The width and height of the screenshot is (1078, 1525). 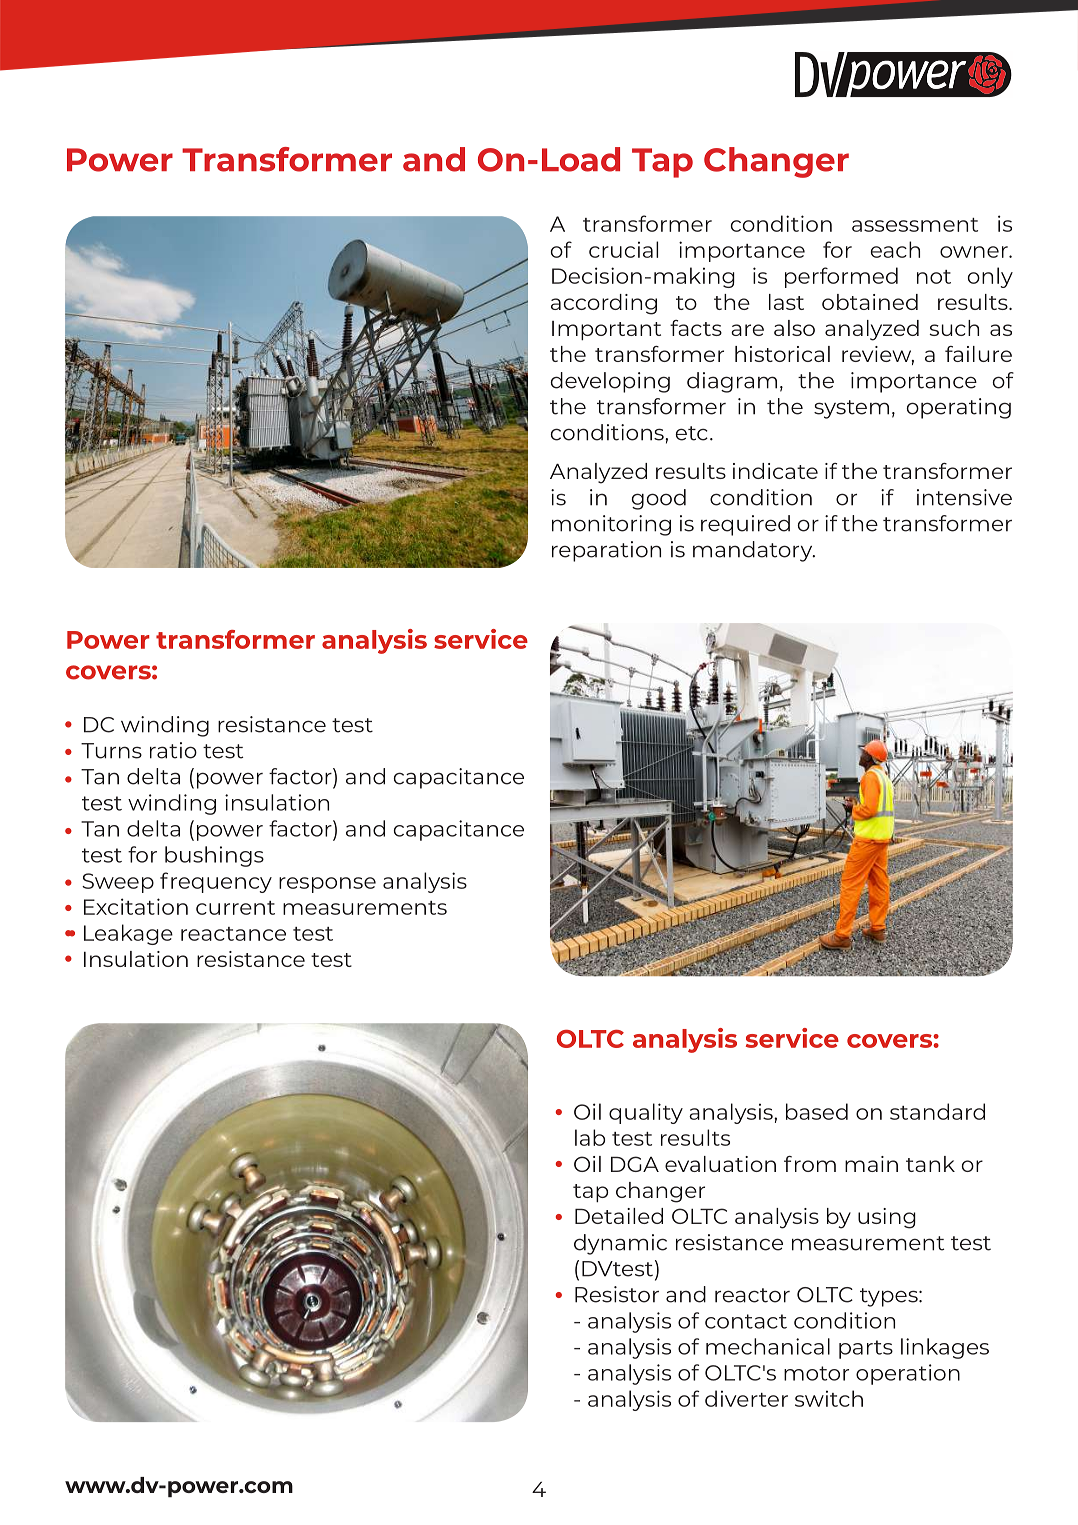 What do you see at coordinates (623, 249) in the screenshot?
I see `crucial` at bounding box center [623, 249].
